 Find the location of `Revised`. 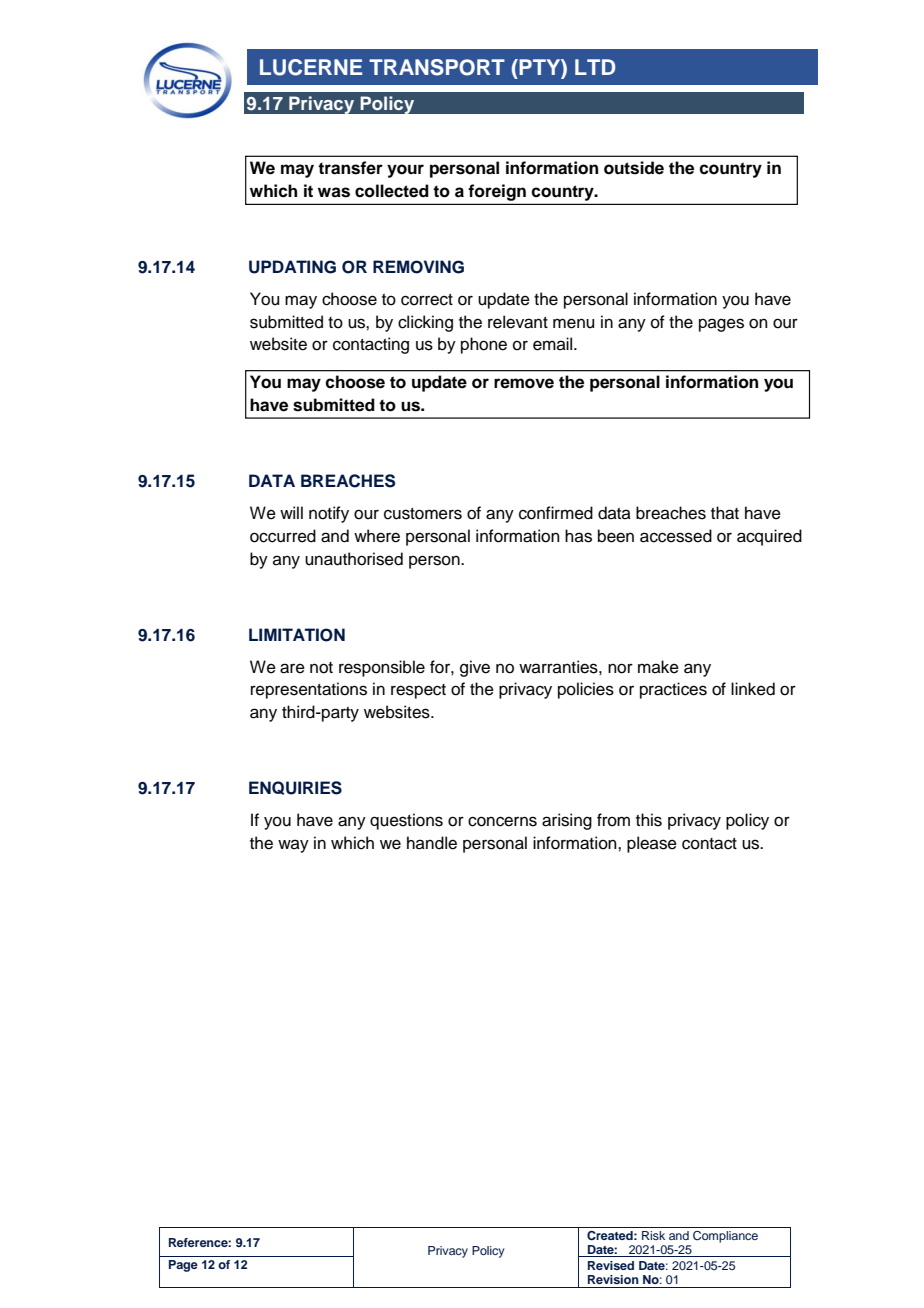

Revised is located at coordinates (611, 1265).
